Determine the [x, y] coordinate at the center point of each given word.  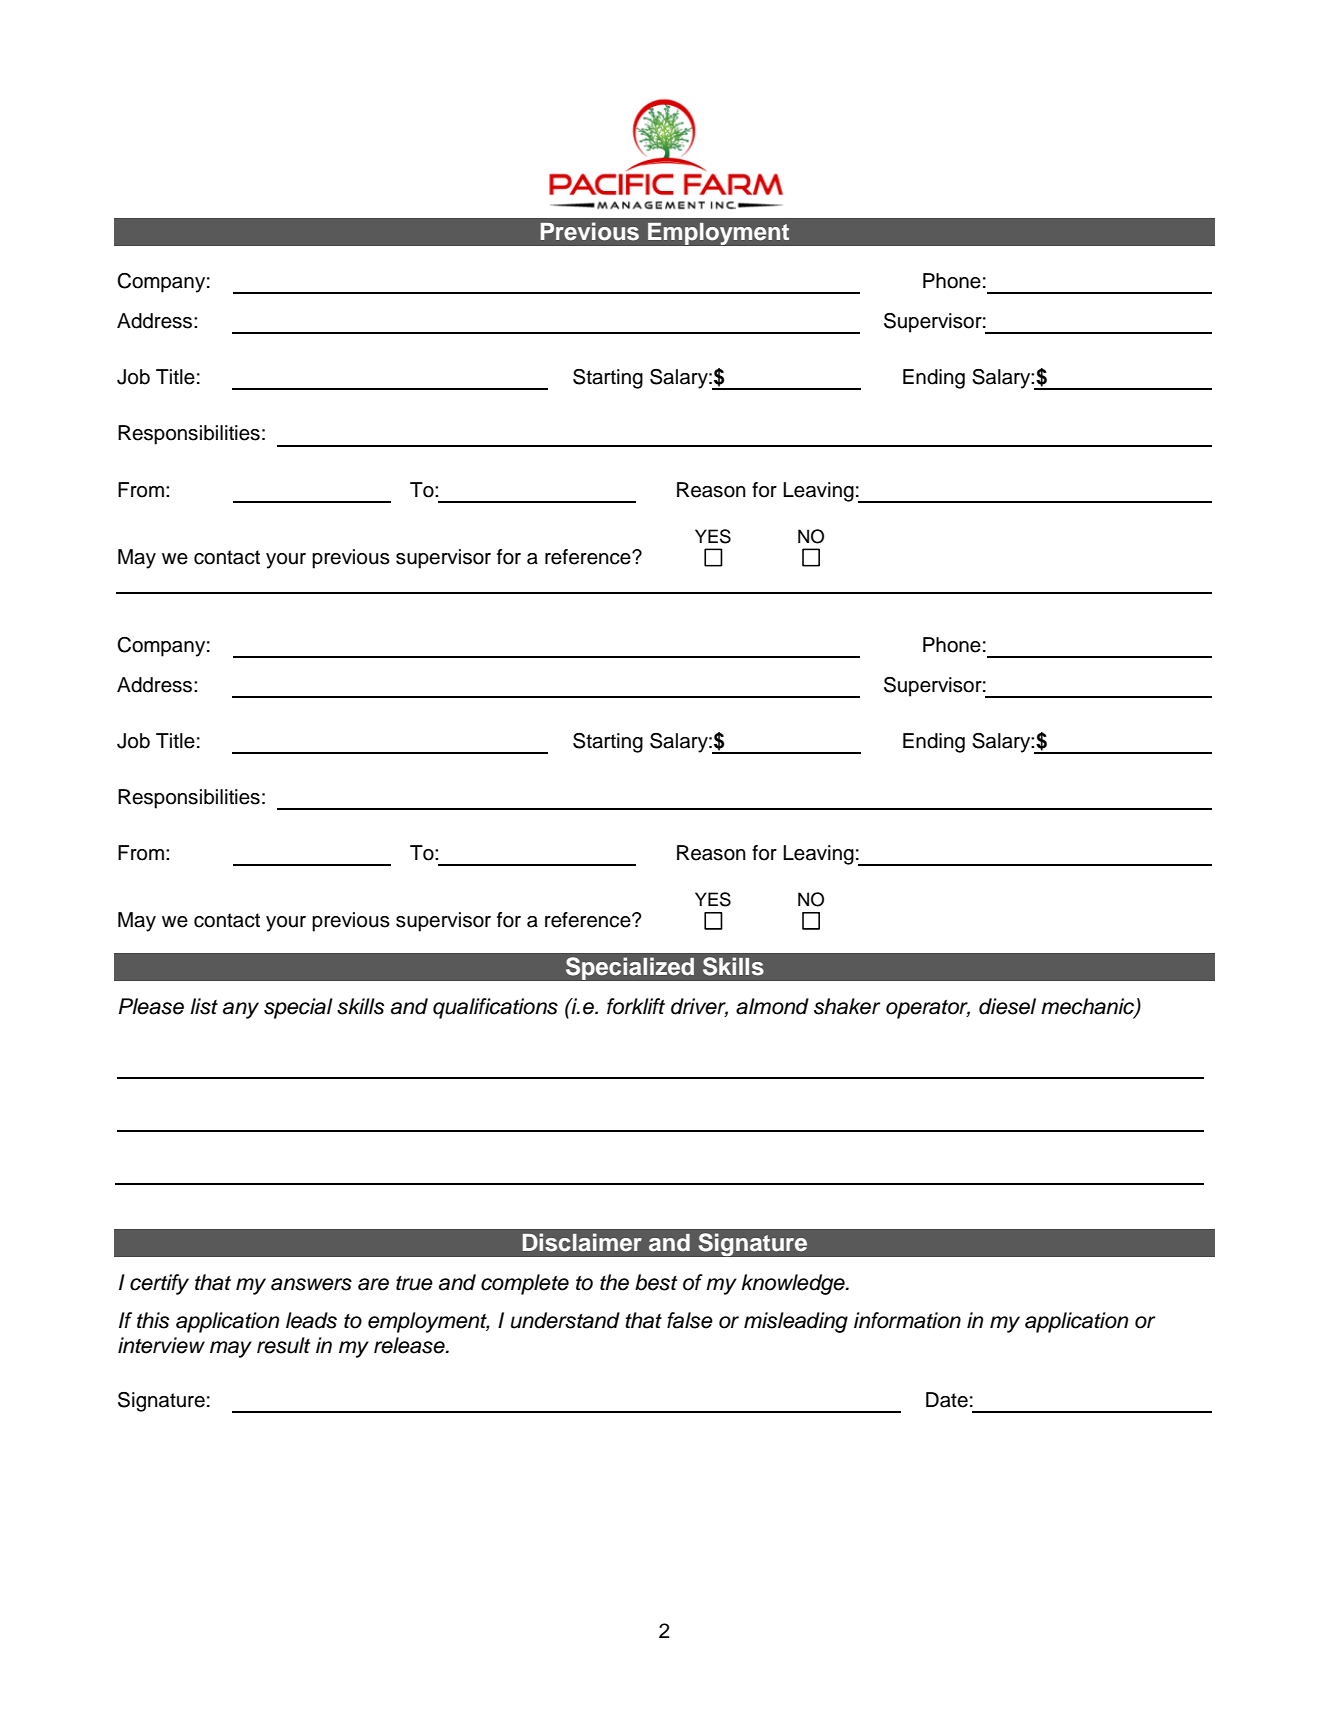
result [283, 1345]
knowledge [794, 1284]
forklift [636, 1006]
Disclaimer [582, 1242]
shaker [847, 1006]
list [204, 1006]
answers [311, 1284]
